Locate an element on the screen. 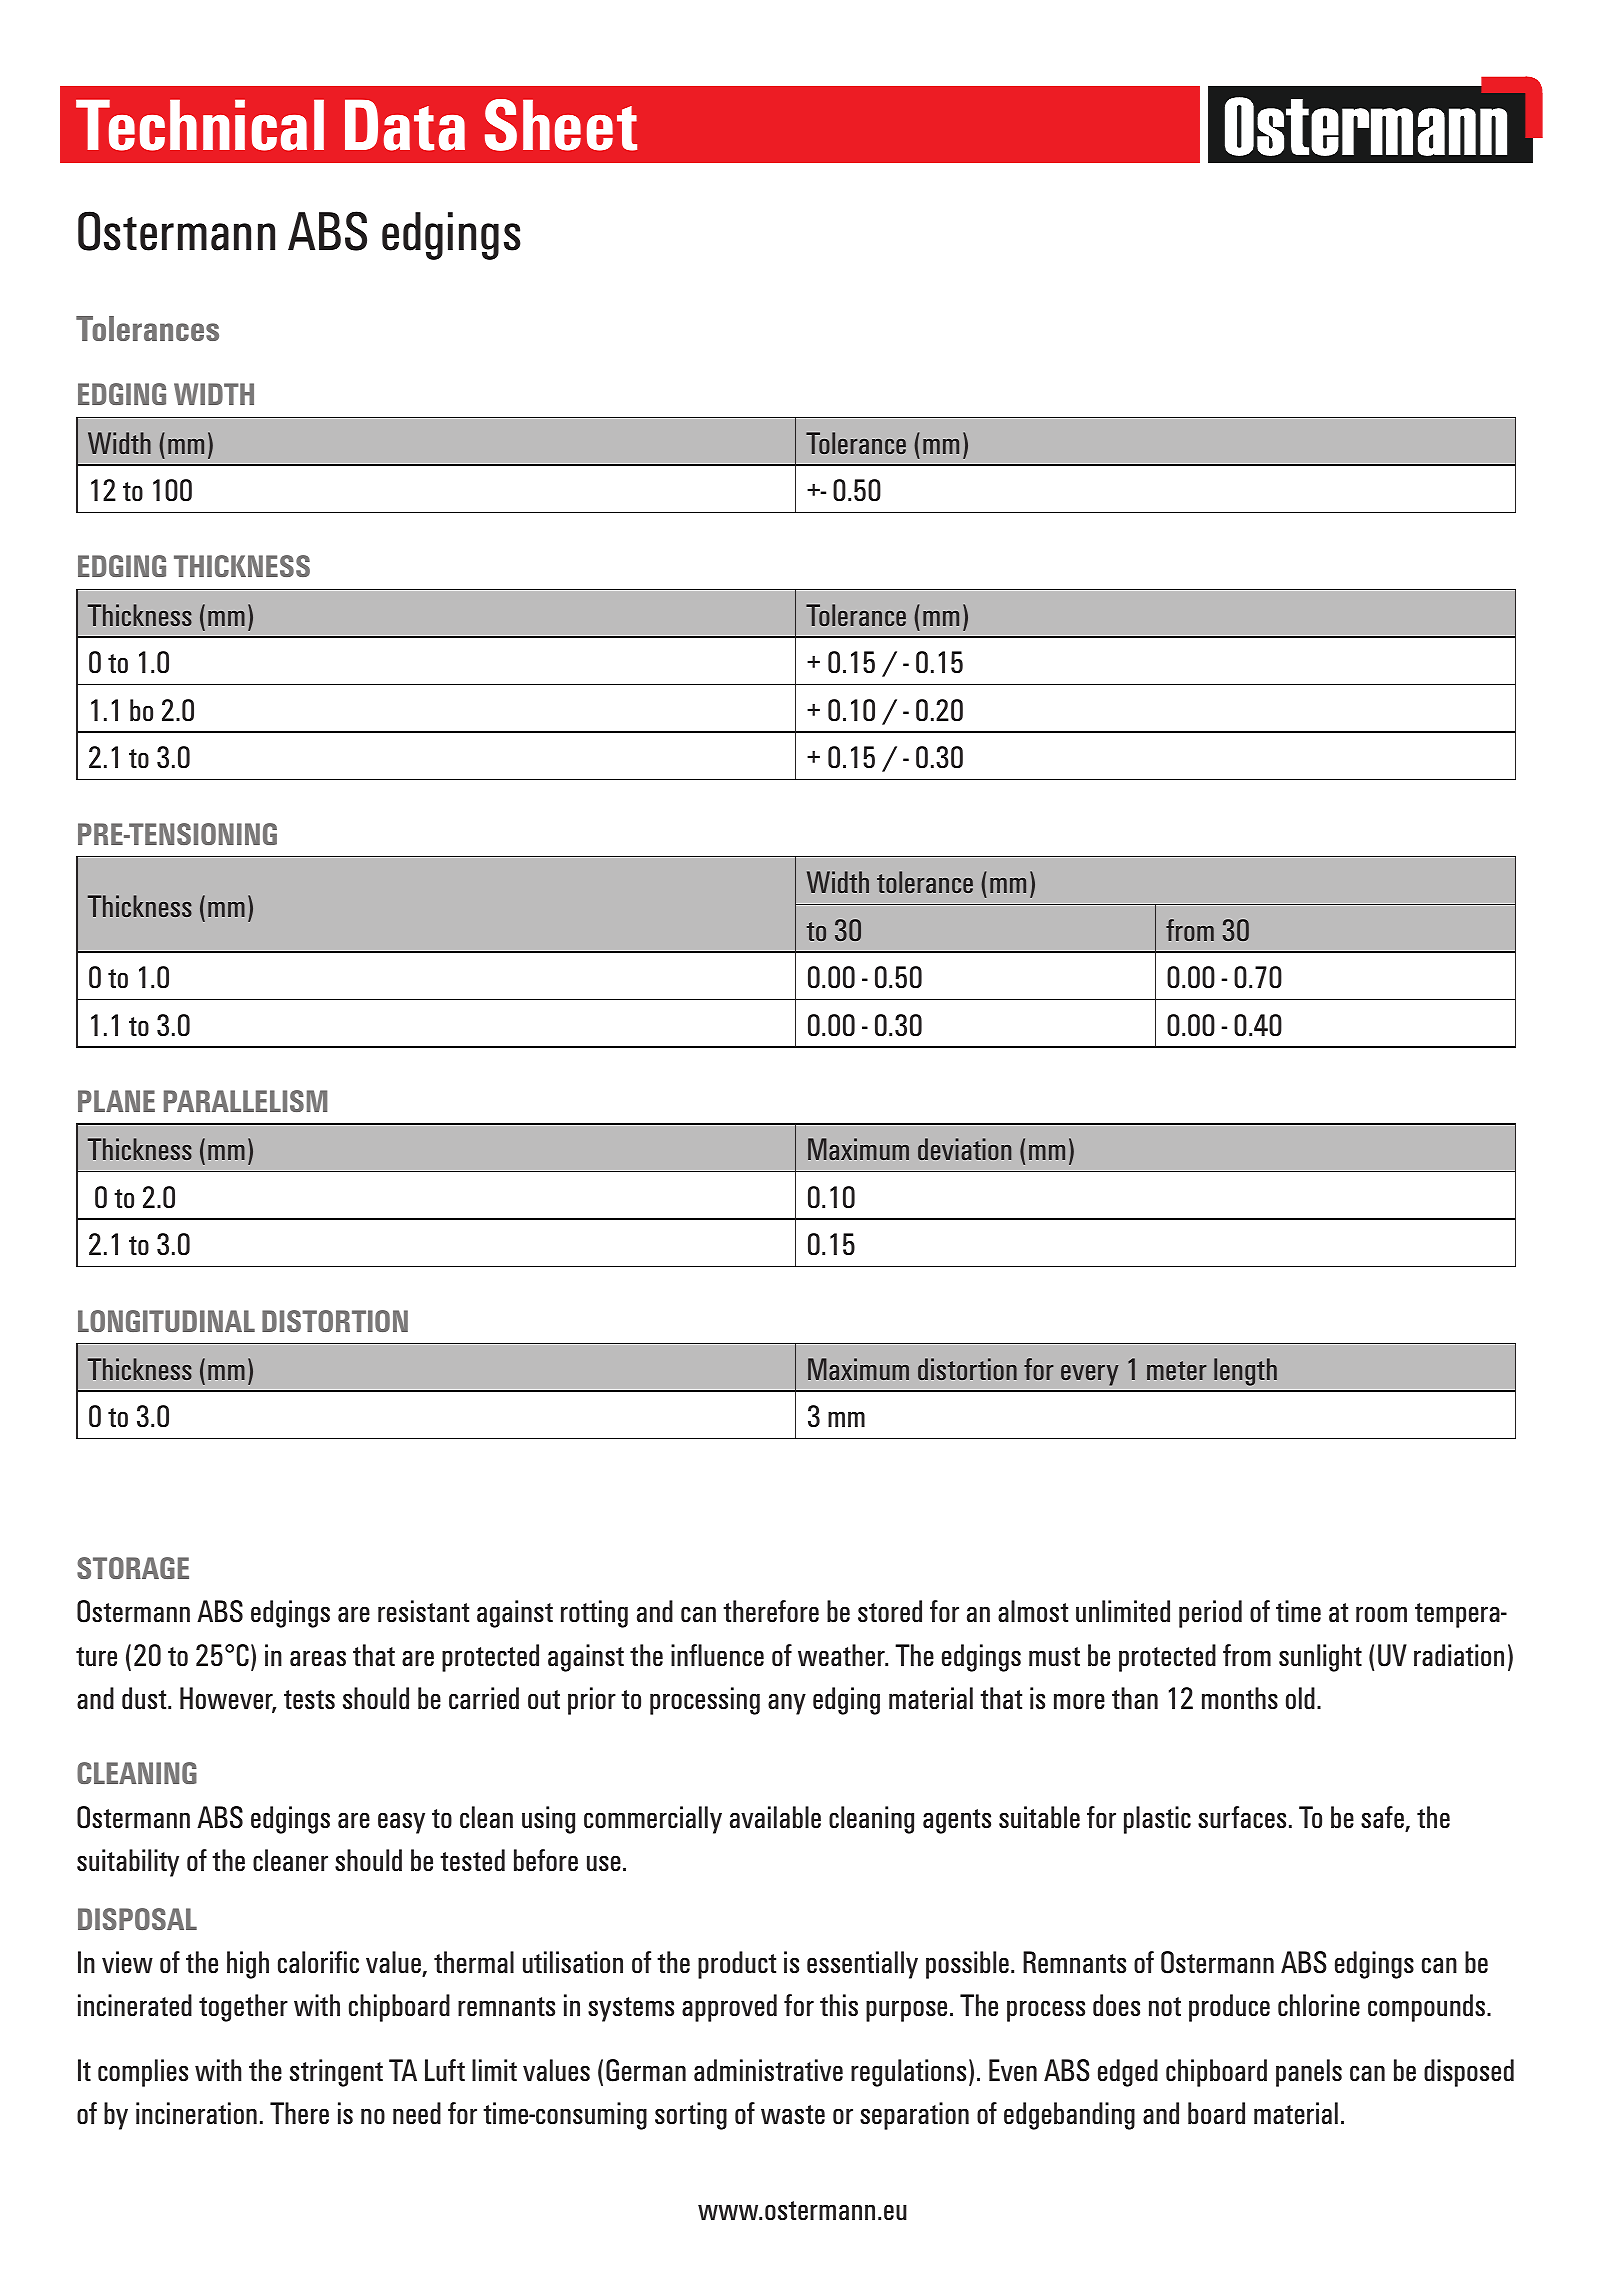 The width and height of the screenshot is (1606, 2271). Data is located at coordinates (405, 125).
